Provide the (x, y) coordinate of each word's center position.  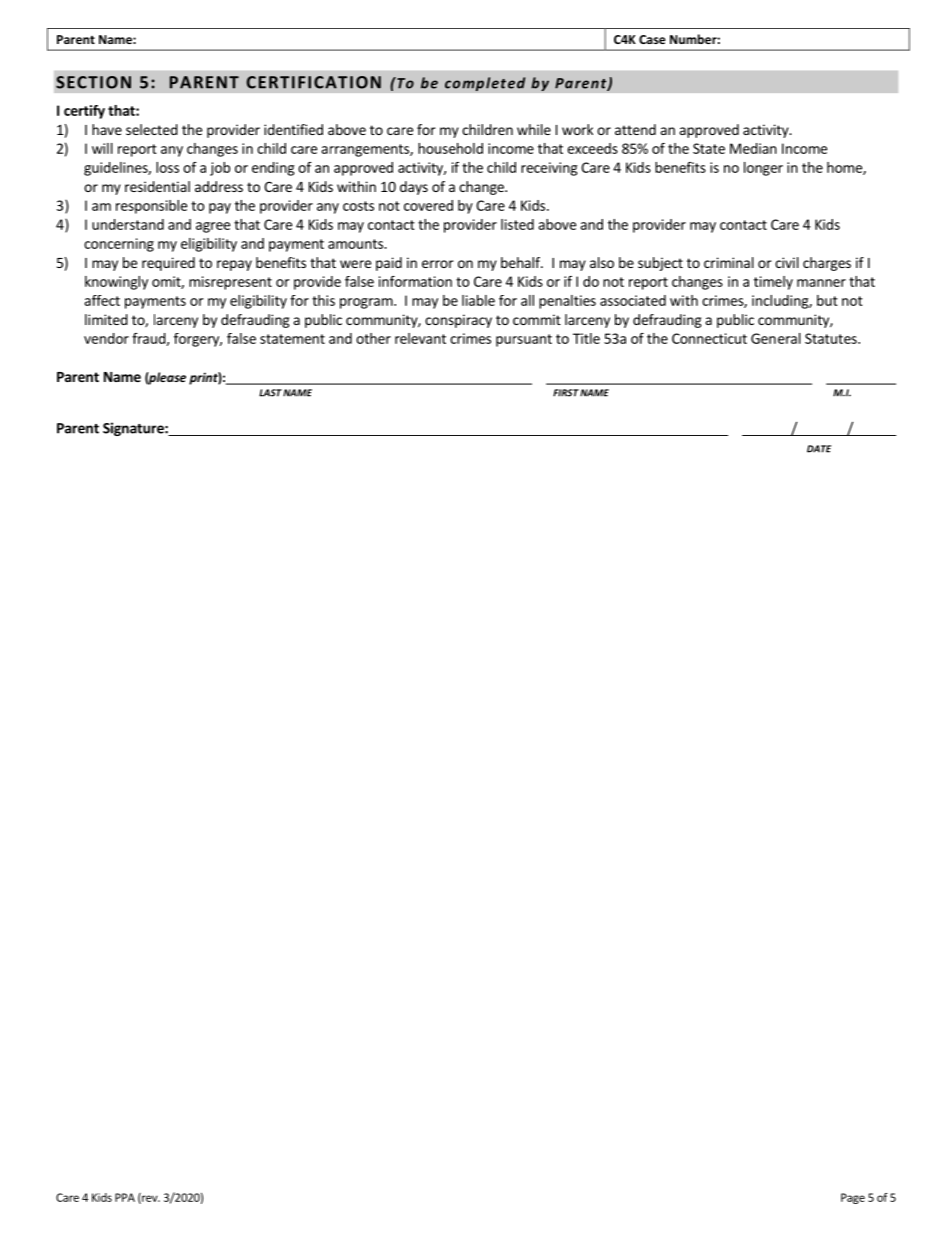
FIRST (566, 393)
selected (152, 129)
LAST (270, 393)
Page (853, 1198)
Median (753, 148)
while (534, 129)
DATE (819, 449)
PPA (125, 1197)
